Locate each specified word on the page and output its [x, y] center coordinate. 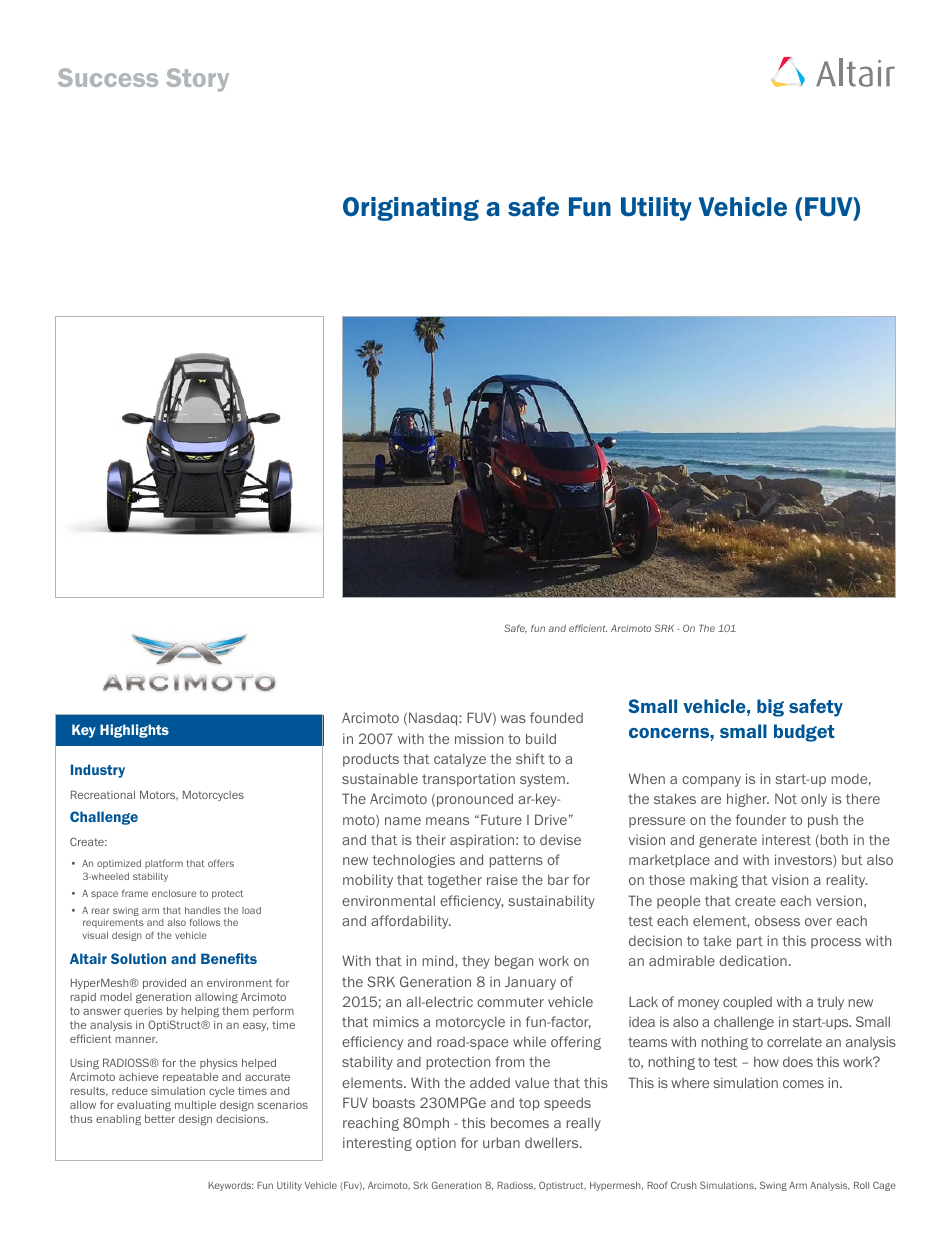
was [513, 719]
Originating [411, 209]
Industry [98, 771]
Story [197, 80]
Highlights [134, 731]
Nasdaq [434, 719]
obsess [777, 921]
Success [108, 77]
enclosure [174, 893]
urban [501, 1142]
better [160, 1119]
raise [502, 879]
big [770, 708]
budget [804, 733]
